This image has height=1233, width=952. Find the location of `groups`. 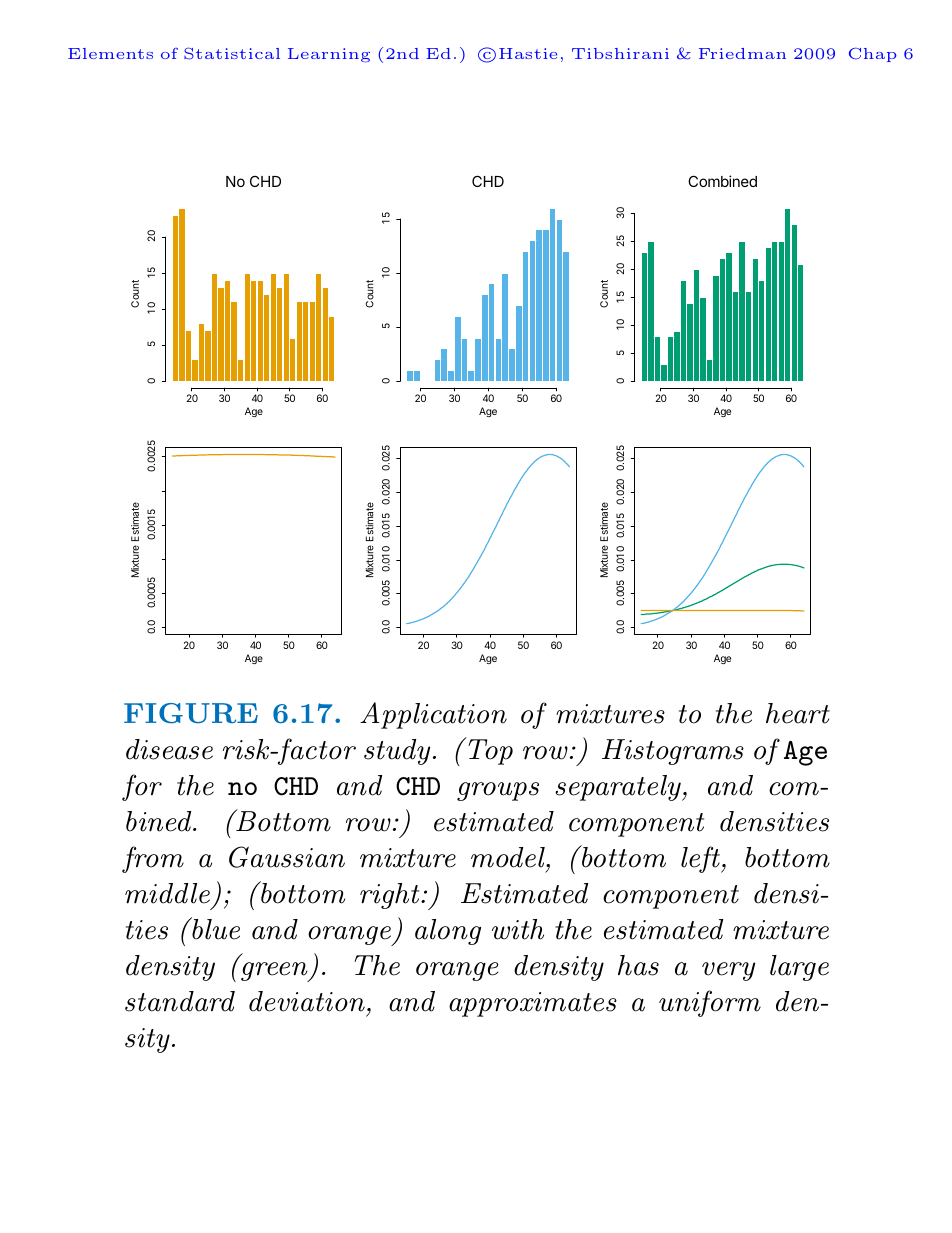

groups is located at coordinates (498, 791).
